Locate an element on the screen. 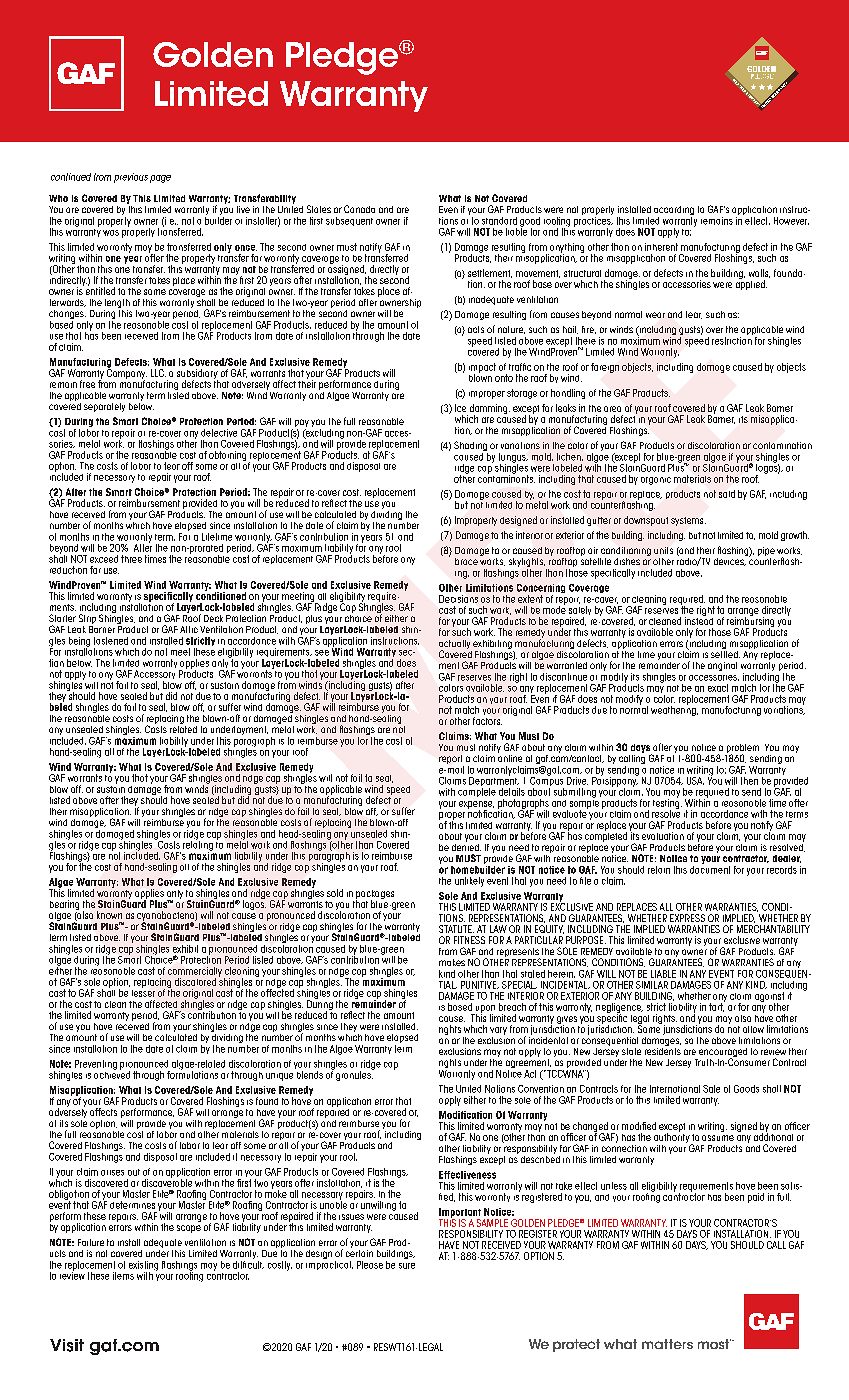  items is located at coordinates (123, 1276).
